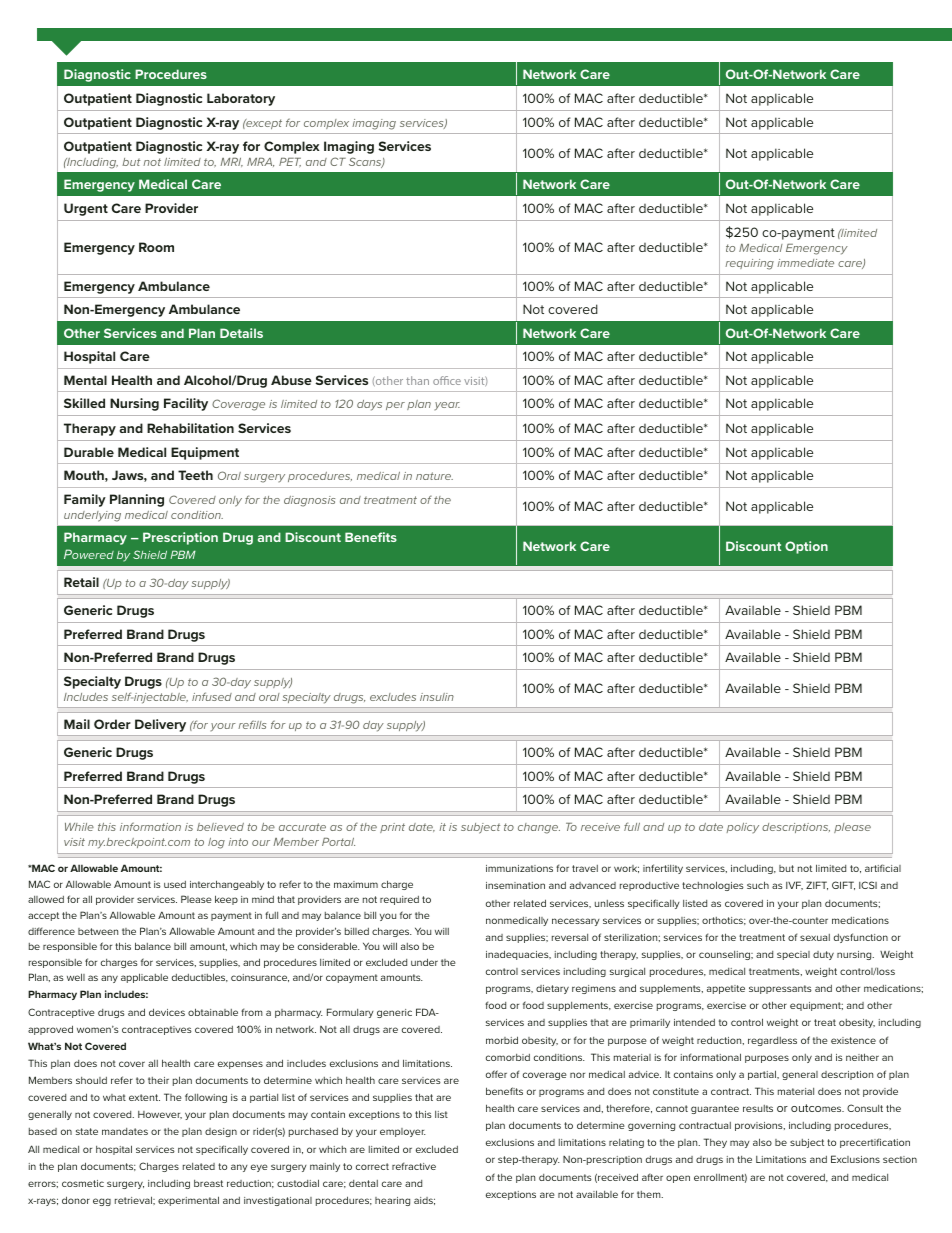 Image resolution: width=952 pixels, height=1233 pixels. I want to click on Delivery, so click(160, 725).
